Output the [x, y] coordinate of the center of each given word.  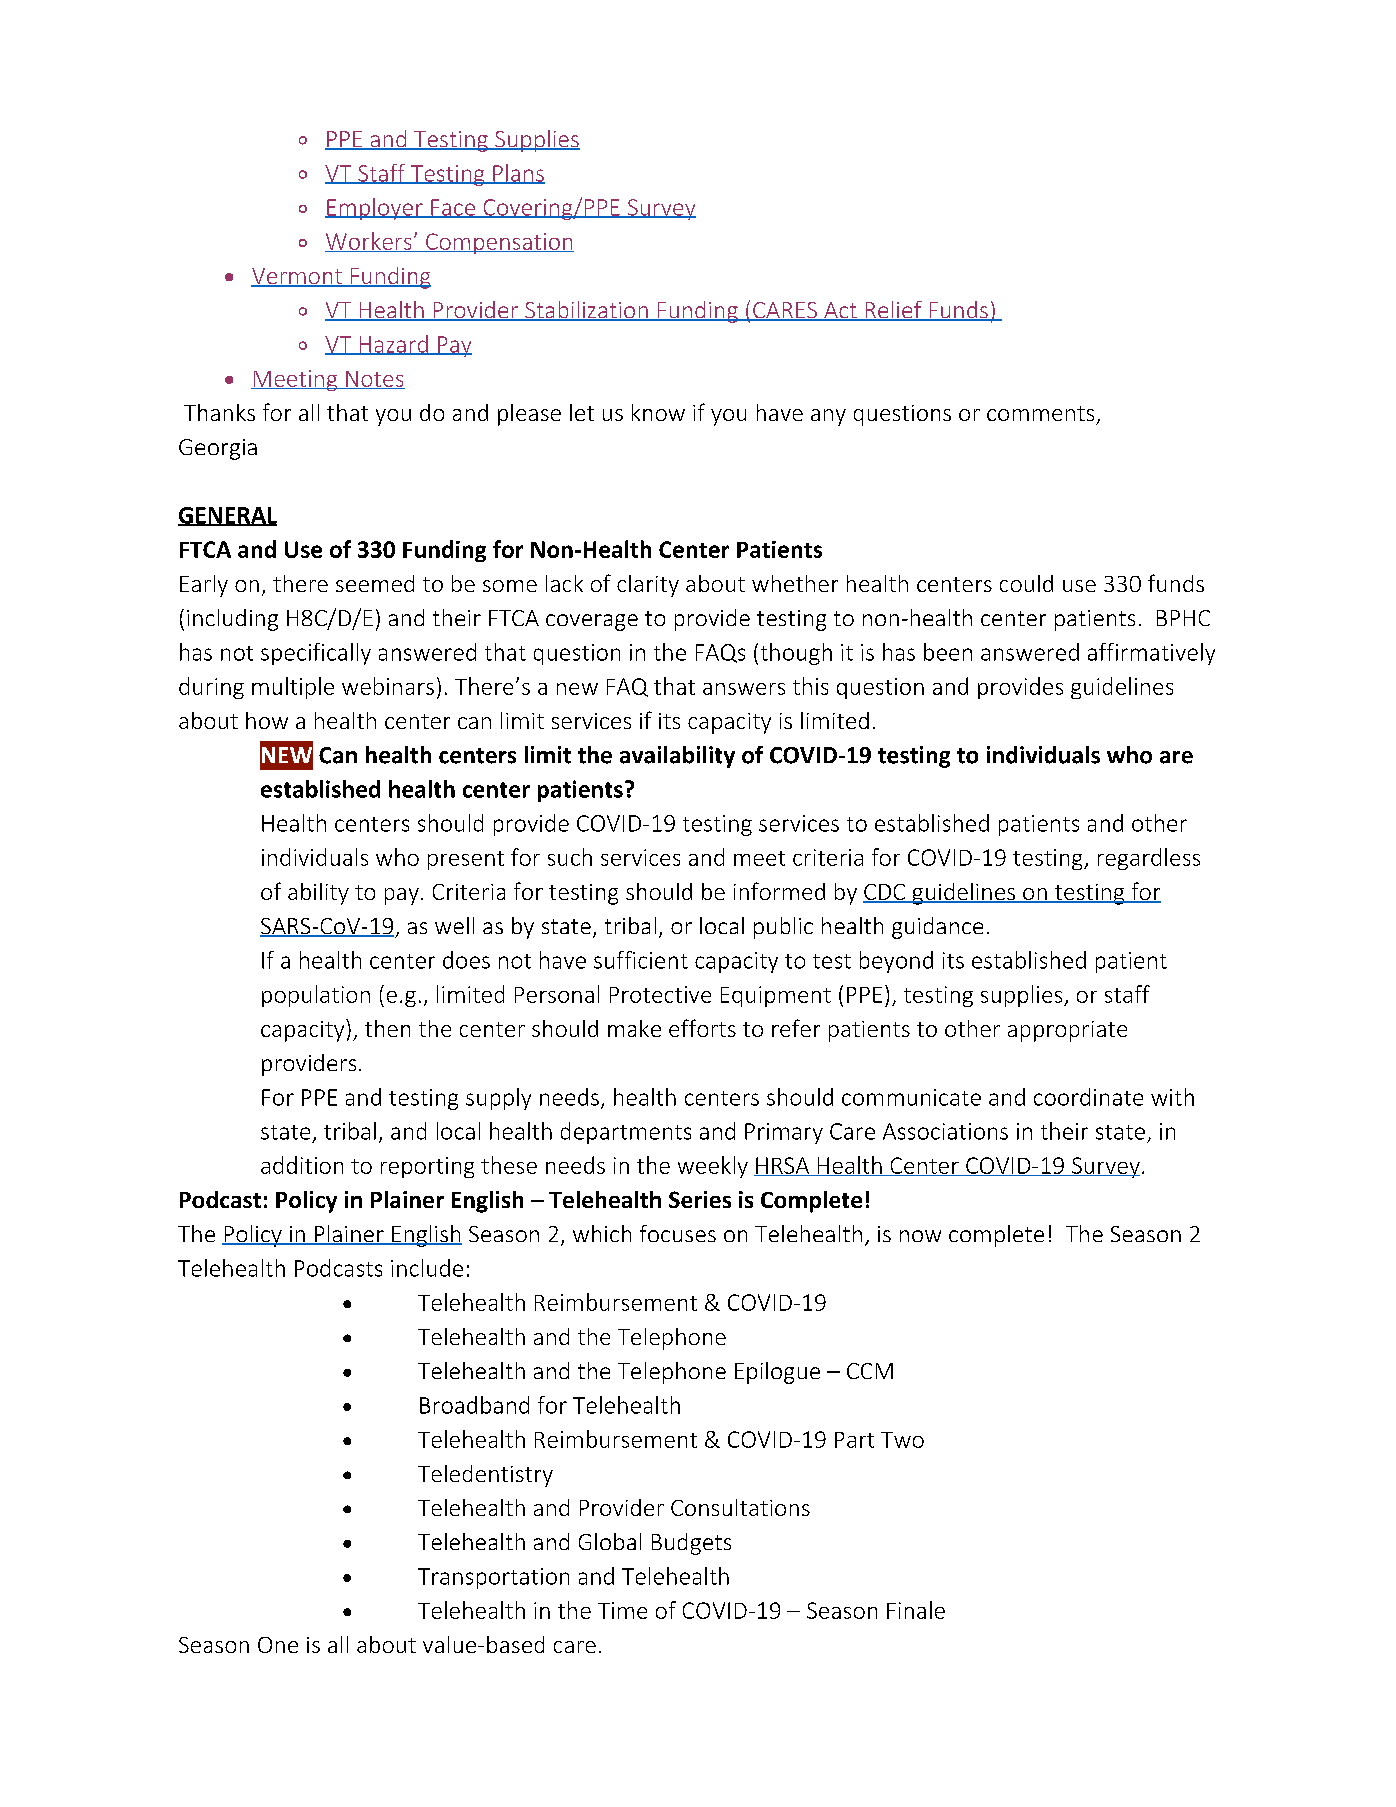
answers [744, 689]
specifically [316, 654]
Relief [893, 311]
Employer [375, 209]
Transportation [493, 1578]
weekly [713, 1167]
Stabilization [586, 311]
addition [302, 1165]
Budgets [691, 1544]
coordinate [1088, 1097]
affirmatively [1151, 654]
